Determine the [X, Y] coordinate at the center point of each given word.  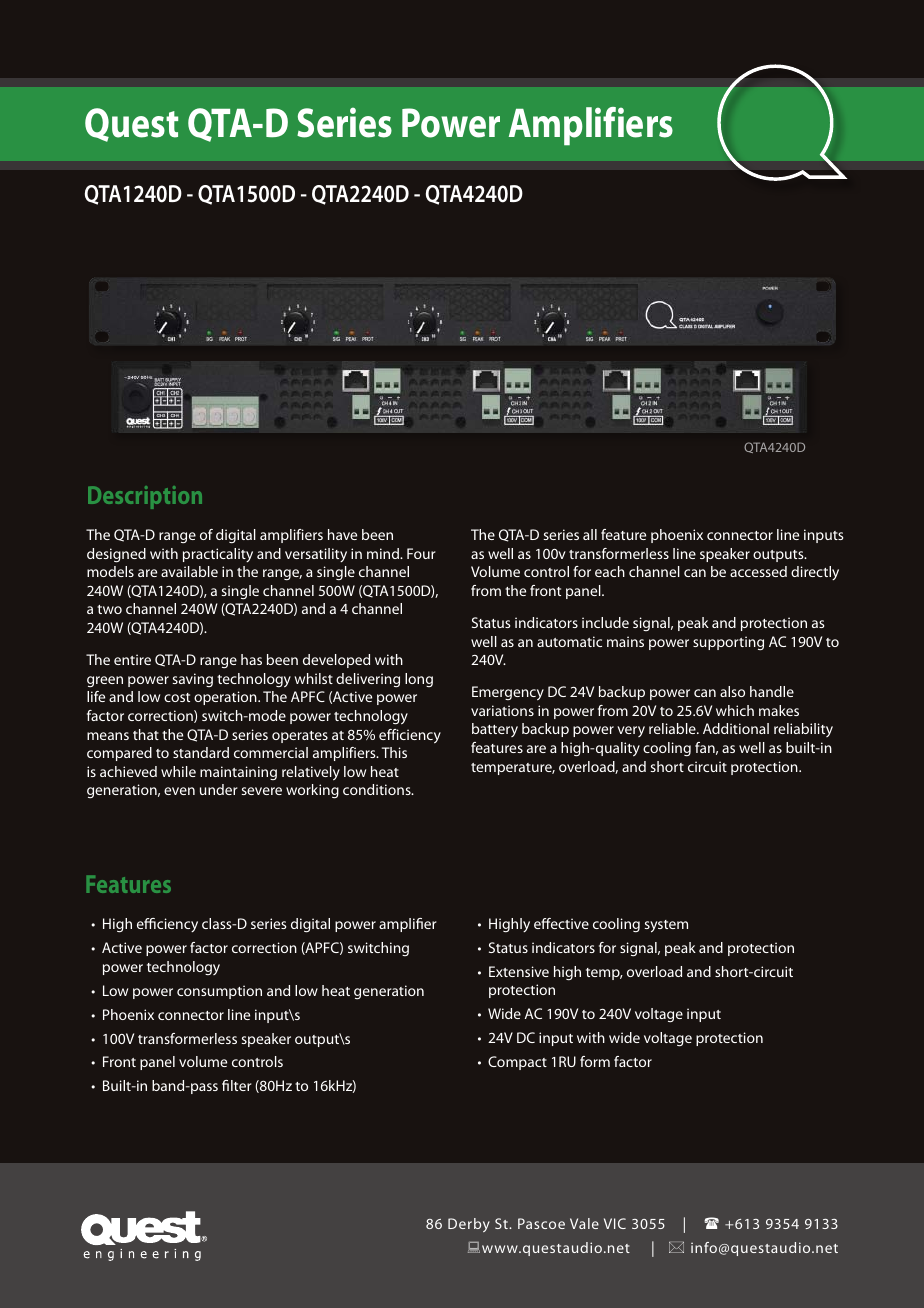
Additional [736, 728]
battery [495, 730]
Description [145, 497]
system [666, 926]
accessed [758, 571]
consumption [219, 992]
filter [237, 1085]
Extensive [519, 971]
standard [201, 752]
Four [421, 553]
